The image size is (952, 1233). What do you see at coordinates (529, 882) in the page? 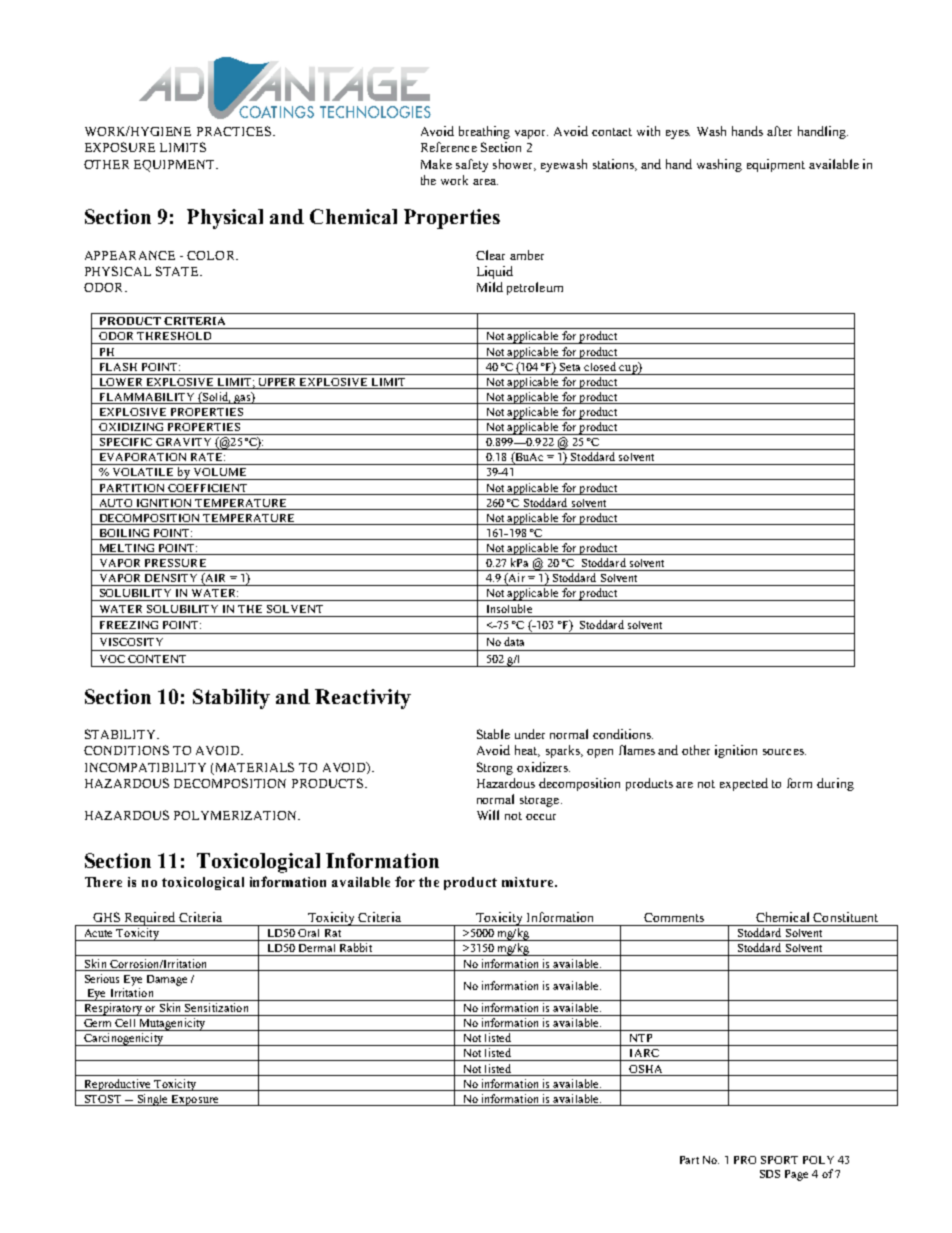
I see `mixture` at bounding box center [529, 882].
